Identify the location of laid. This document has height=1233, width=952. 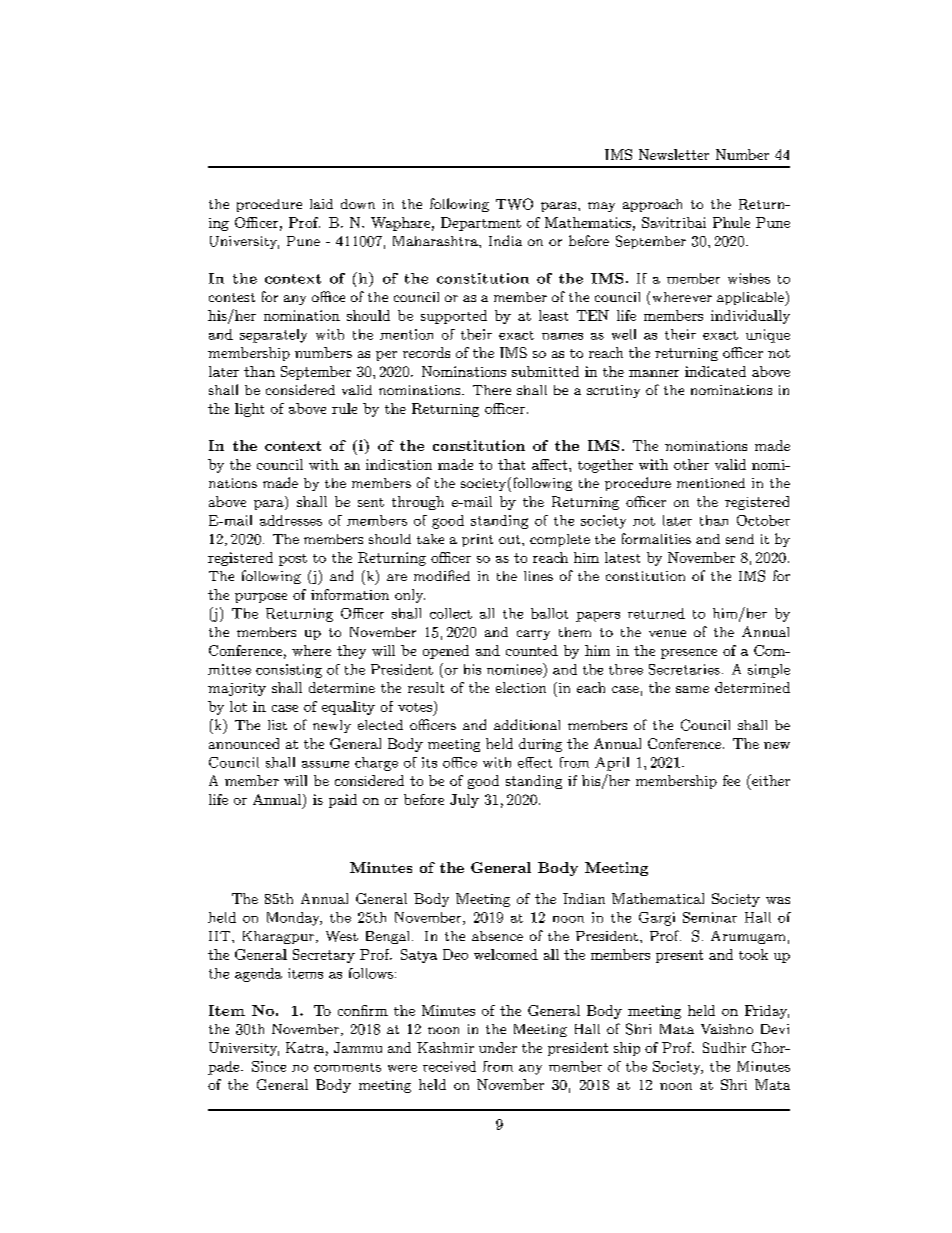
(321, 204).
